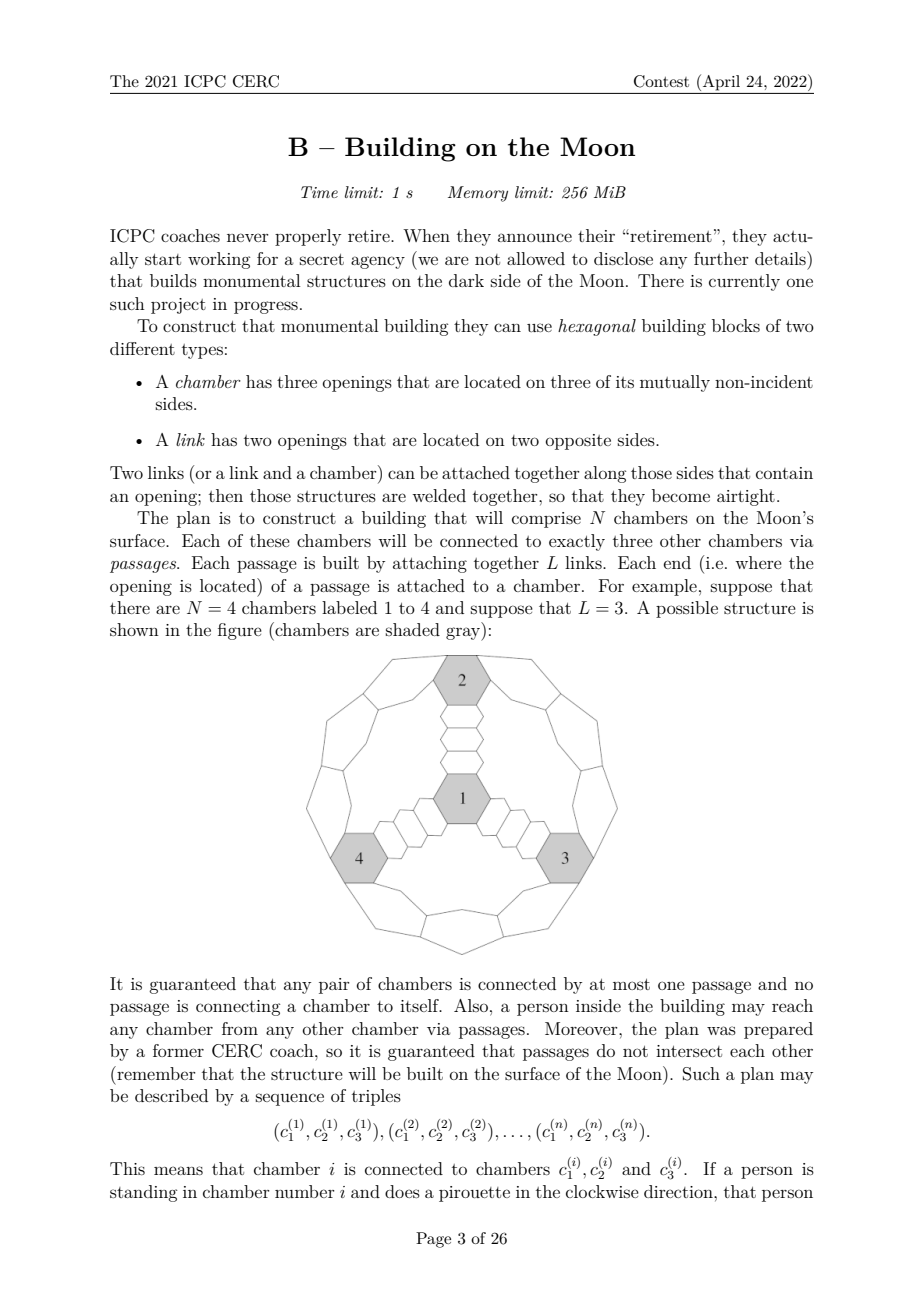  I want to click on then, so click(226, 495).
